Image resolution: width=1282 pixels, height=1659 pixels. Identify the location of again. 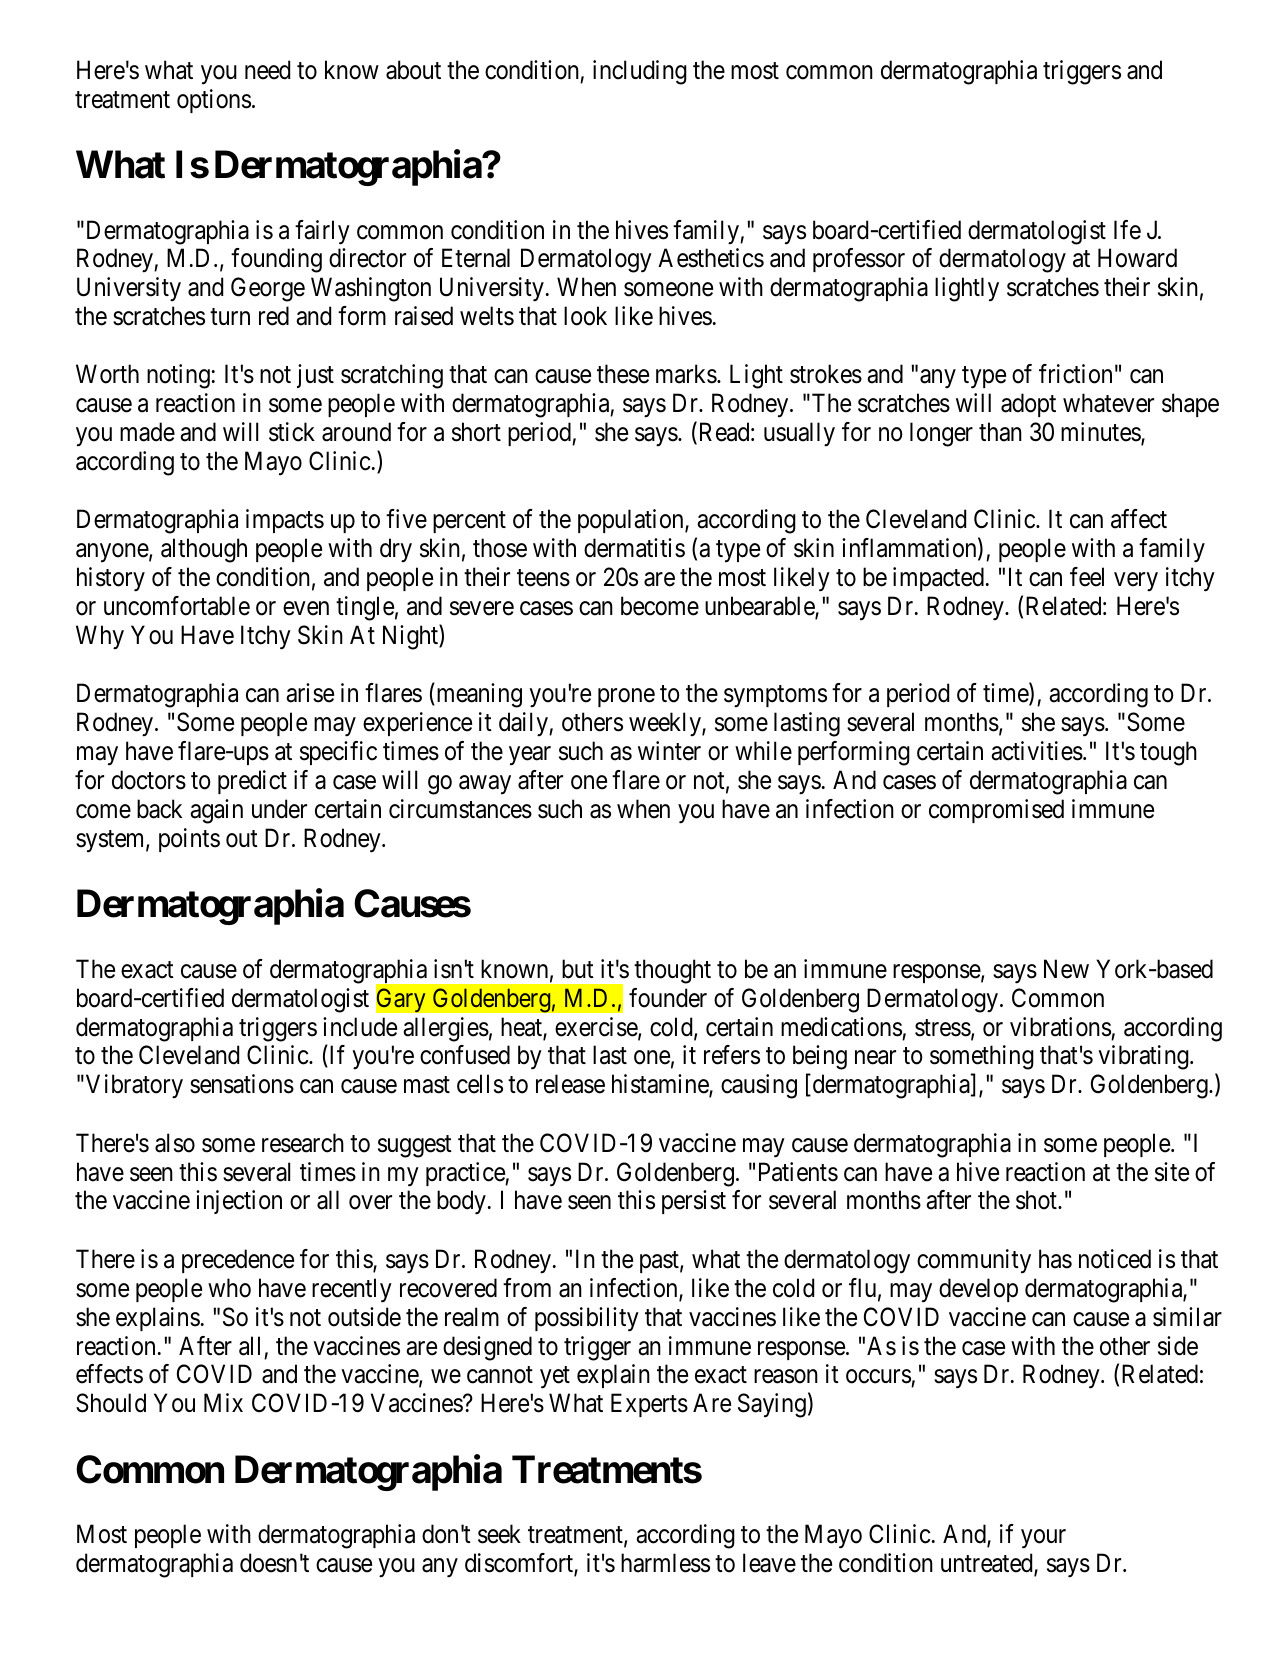
(216, 811).
